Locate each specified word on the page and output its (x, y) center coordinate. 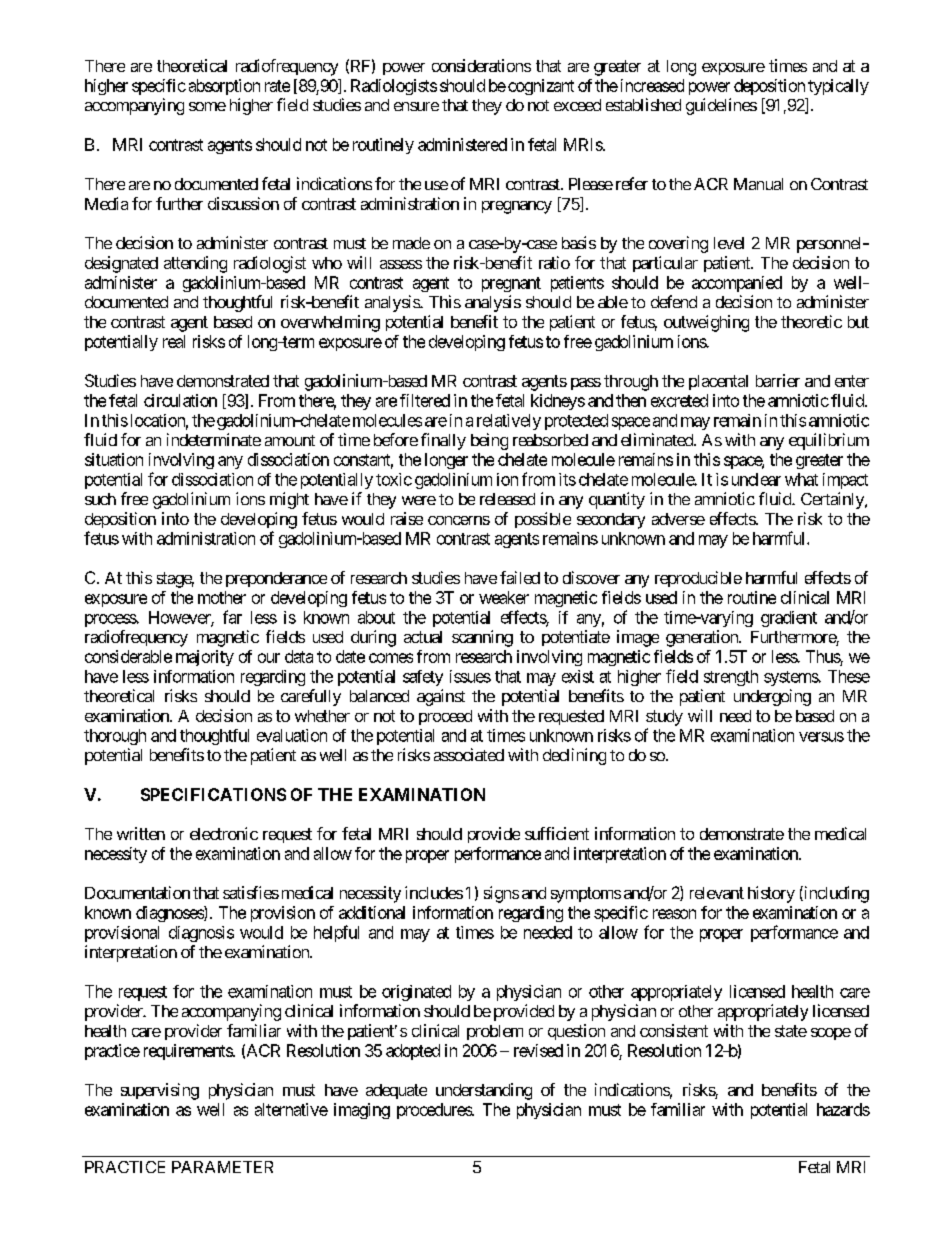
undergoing (772, 697)
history (771, 894)
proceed (445, 717)
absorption (224, 87)
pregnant (511, 284)
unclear (756, 479)
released (507, 499)
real (174, 341)
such (100, 499)
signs (501, 894)
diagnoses (170, 914)
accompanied (737, 284)
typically (838, 87)
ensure (416, 106)
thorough (115, 737)
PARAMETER (222, 1167)
